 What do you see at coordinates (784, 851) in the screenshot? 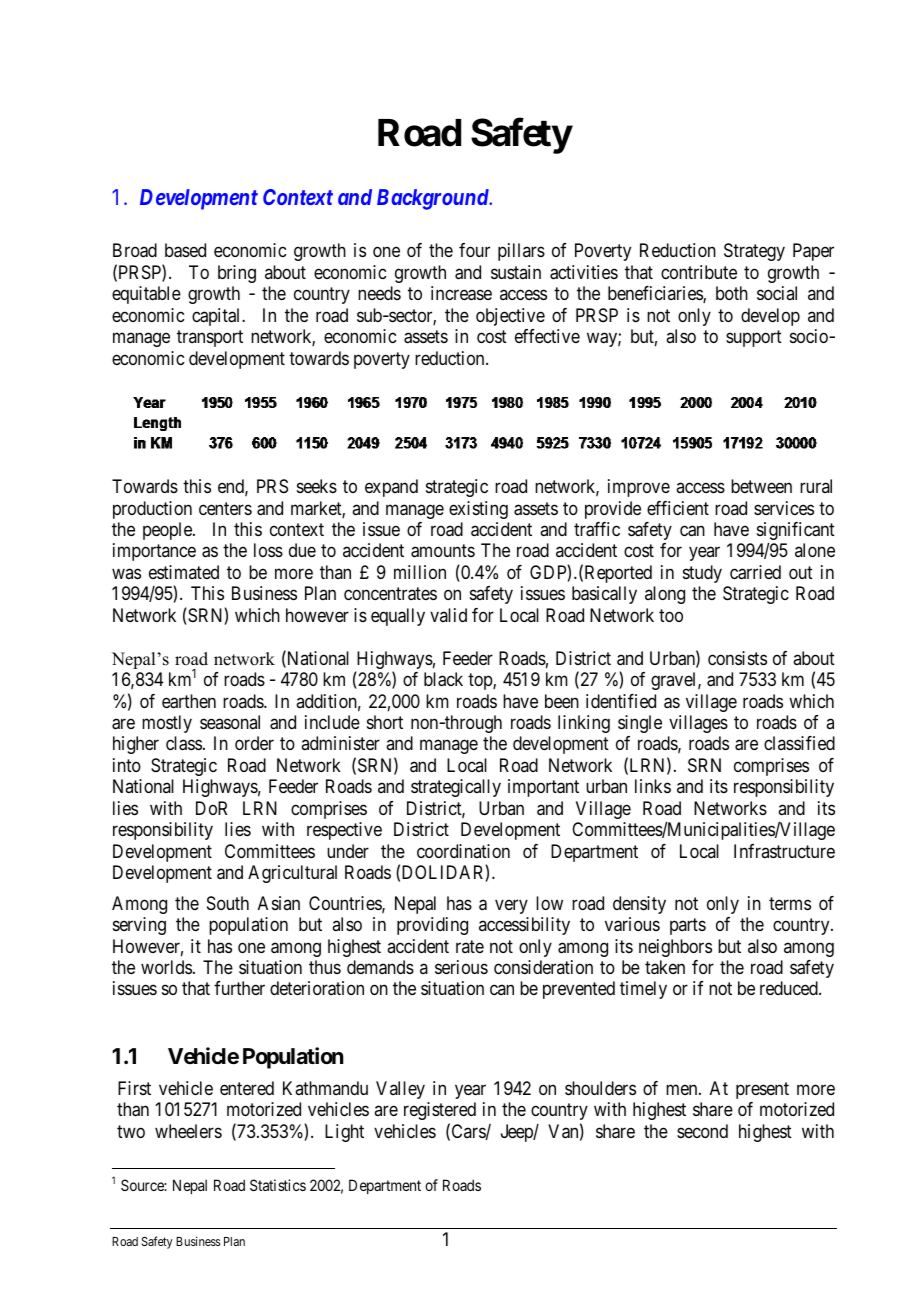
I see `Infrastructure` at bounding box center [784, 851].
